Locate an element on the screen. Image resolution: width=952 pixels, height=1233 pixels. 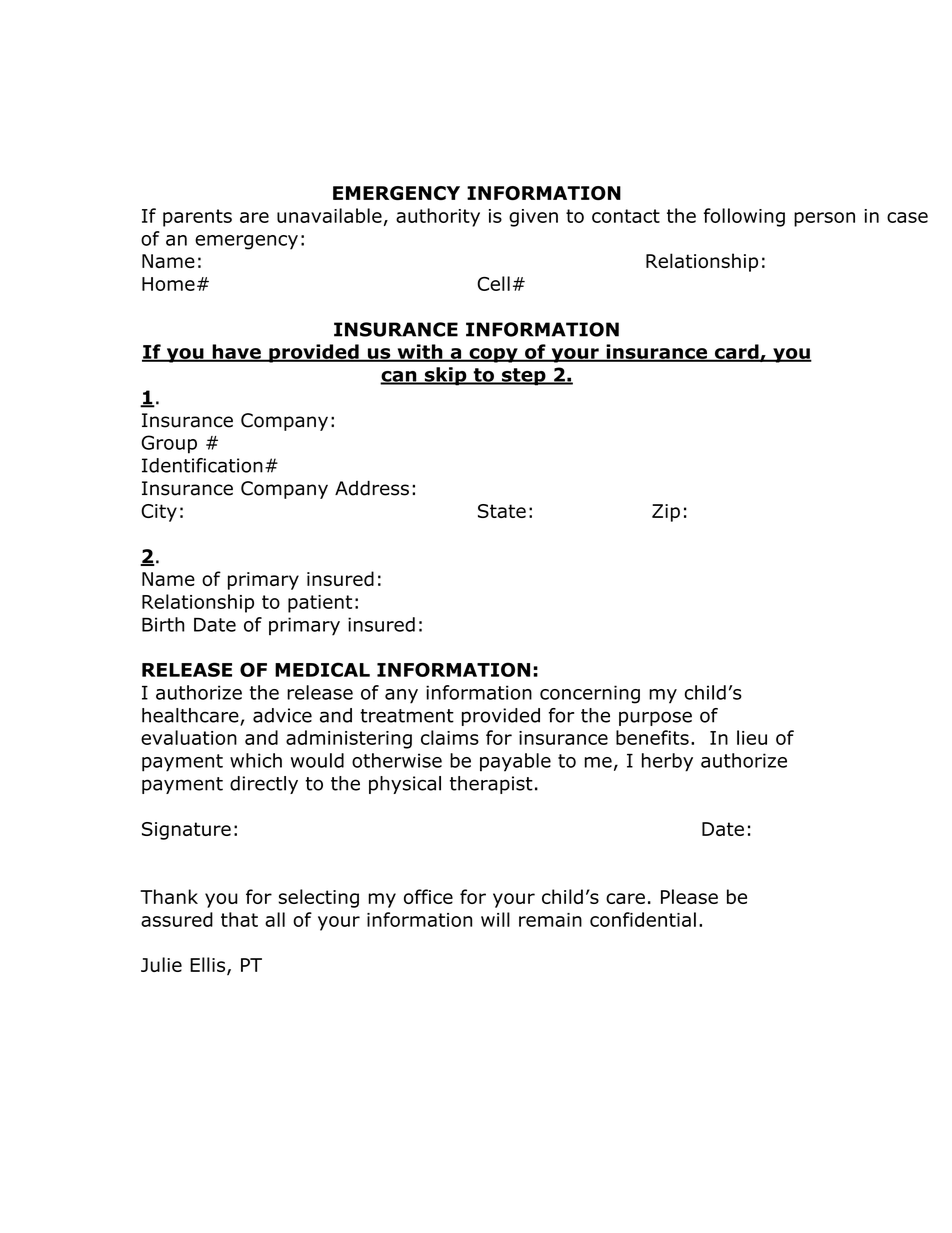
patient is located at coordinates (320, 604).
